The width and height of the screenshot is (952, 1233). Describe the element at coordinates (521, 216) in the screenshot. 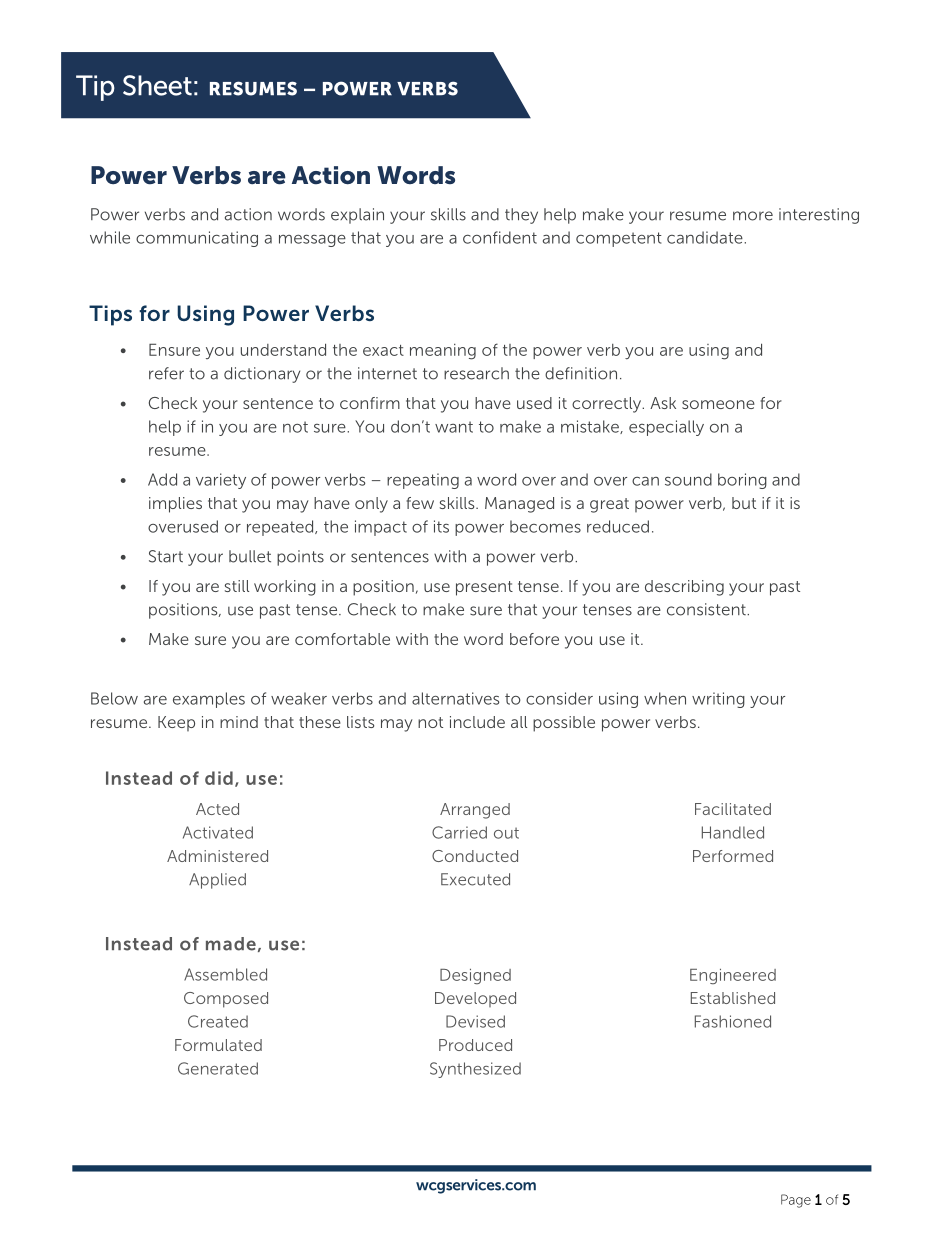

I see `they` at that location.
